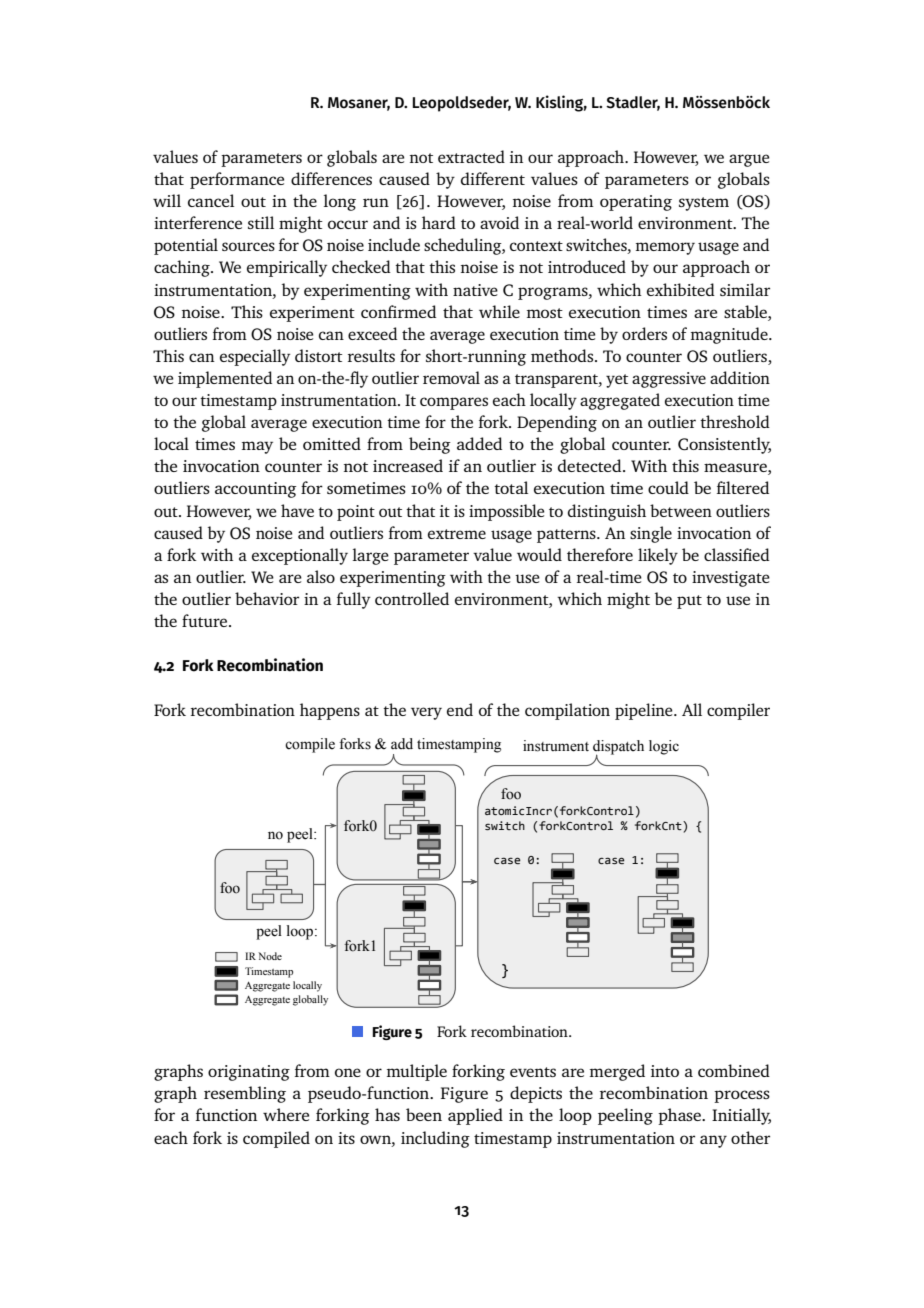 This screenshot has height=1308, width=924. I want to click on applied, so click(475, 1116).
